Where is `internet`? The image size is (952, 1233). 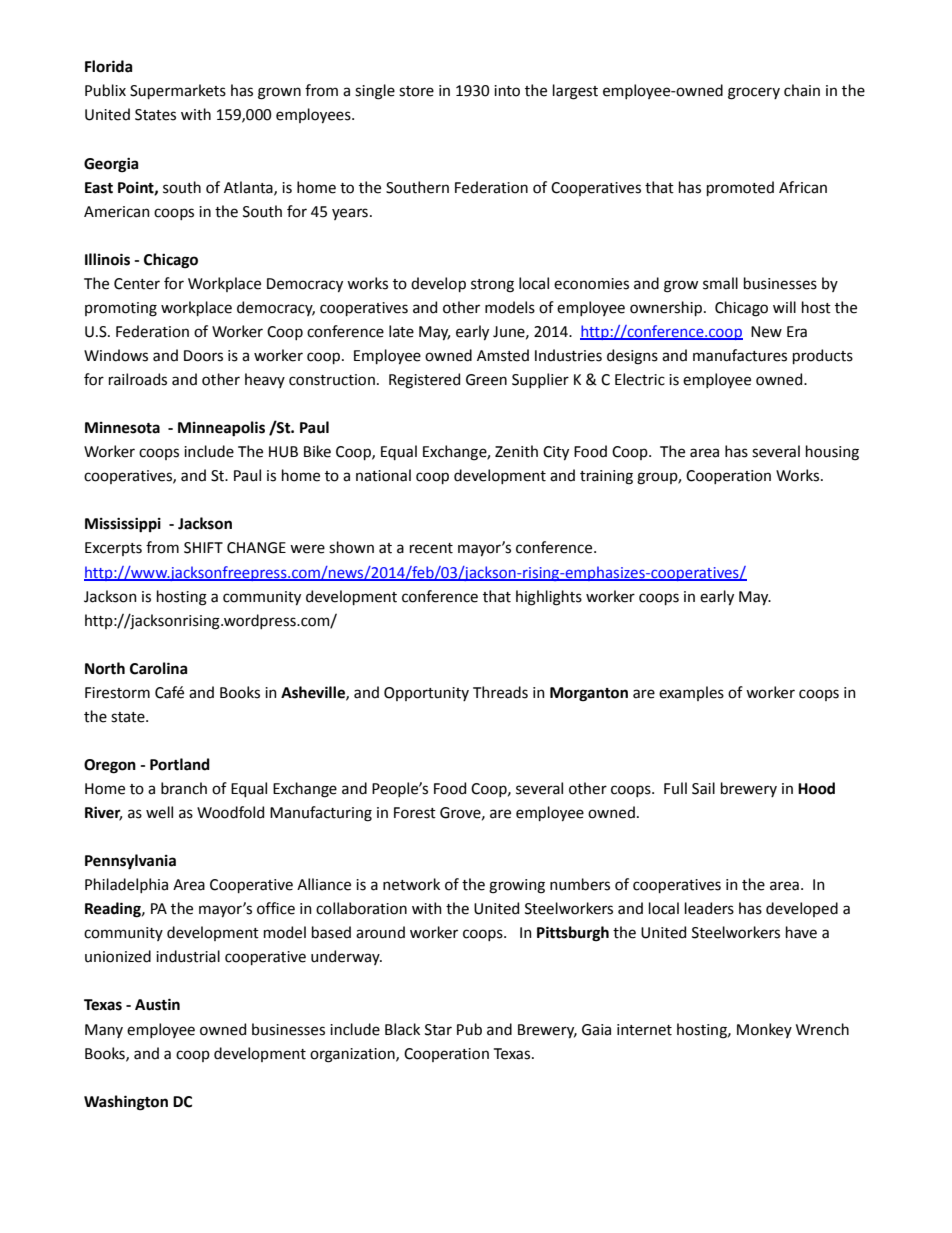 internet is located at coordinates (644, 1030).
